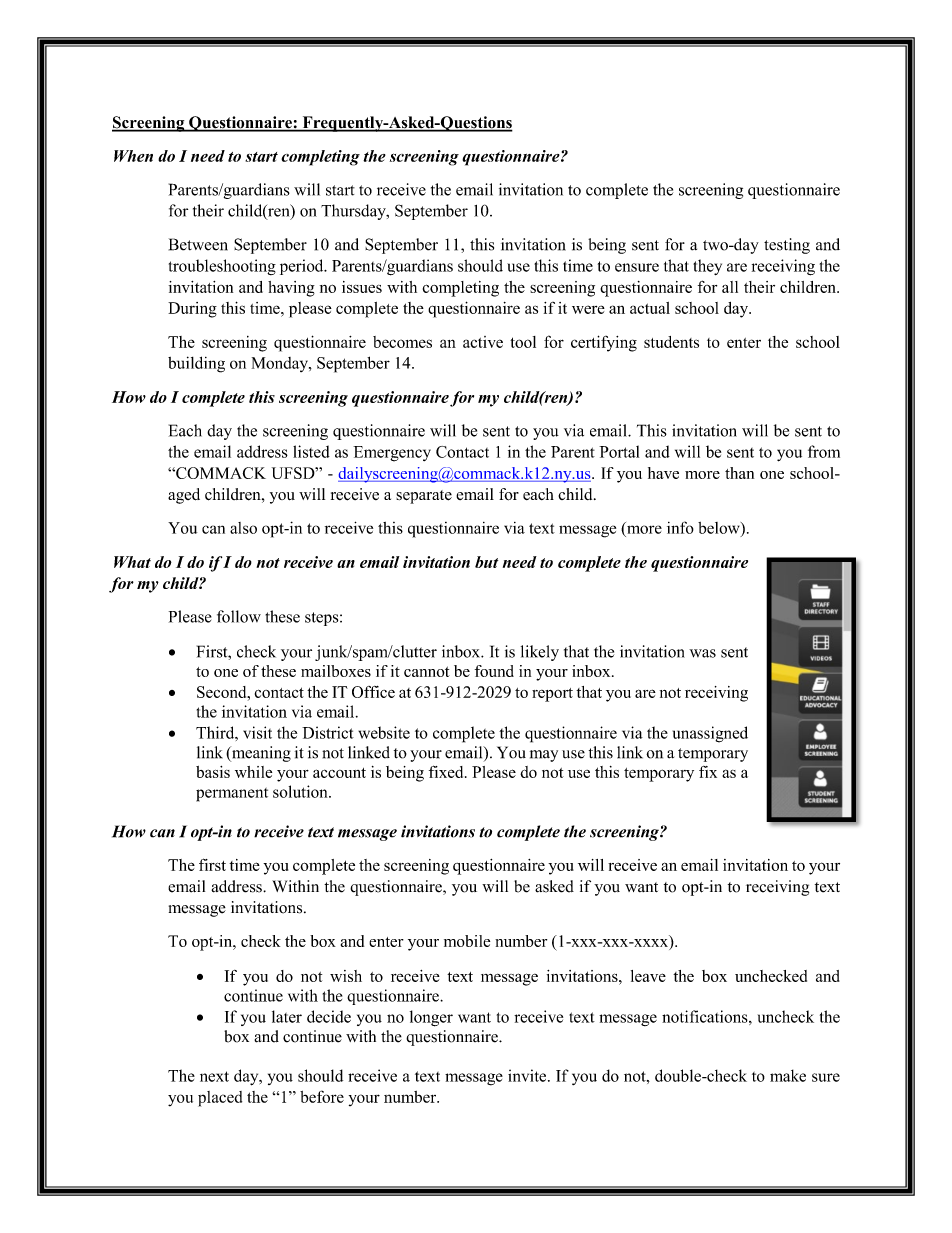 The height and width of the image is (1233, 952). I want to click on building, so click(196, 364).
